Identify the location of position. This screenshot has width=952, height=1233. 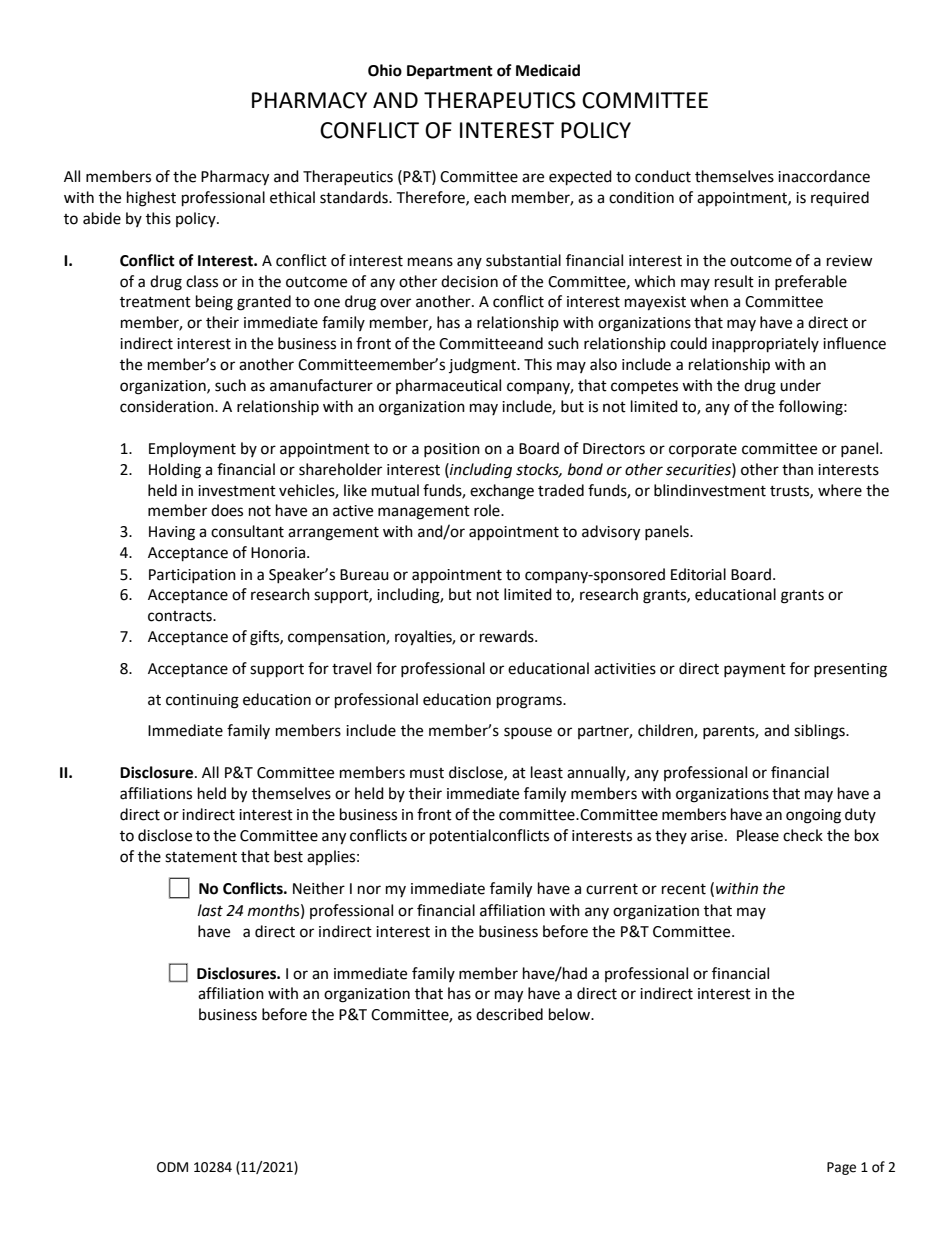
(452, 450).
